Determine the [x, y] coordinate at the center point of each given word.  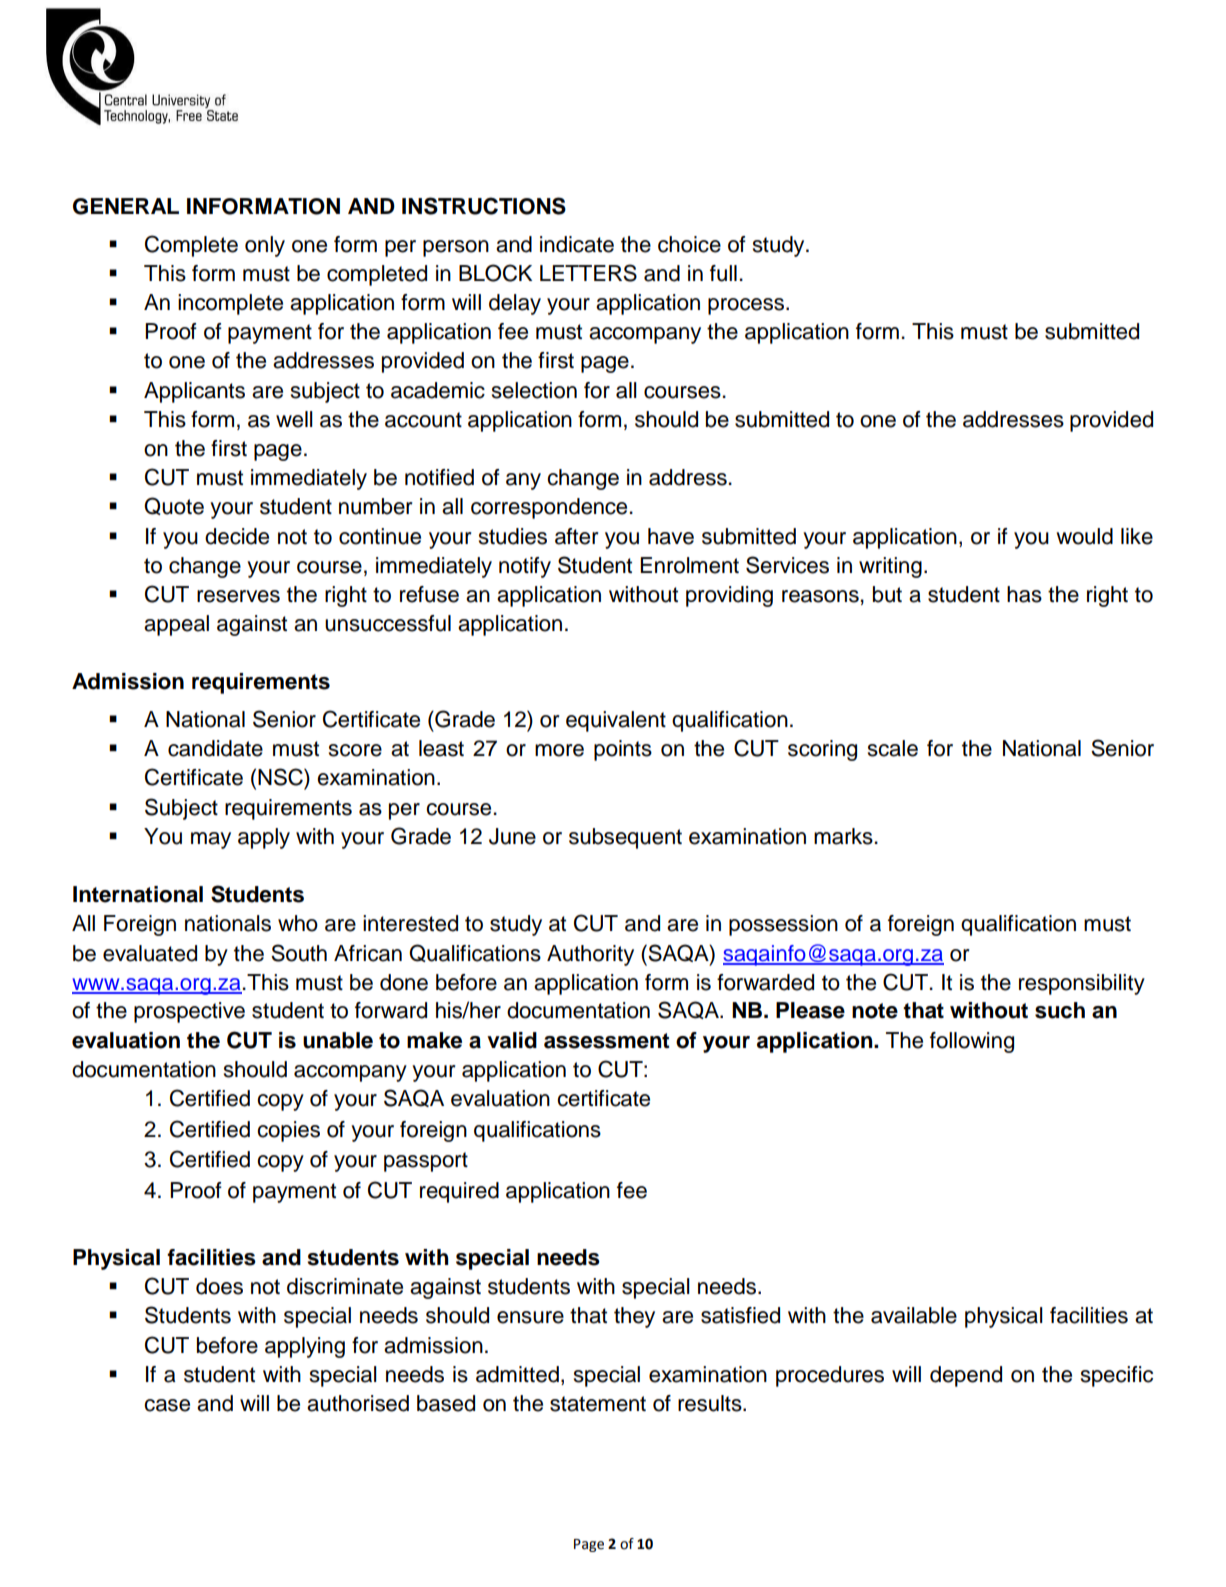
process [747, 306]
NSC [281, 777]
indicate [577, 244]
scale [893, 748]
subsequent [625, 838]
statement [598, 1404]
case [167, 1405]
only [265, 246]
